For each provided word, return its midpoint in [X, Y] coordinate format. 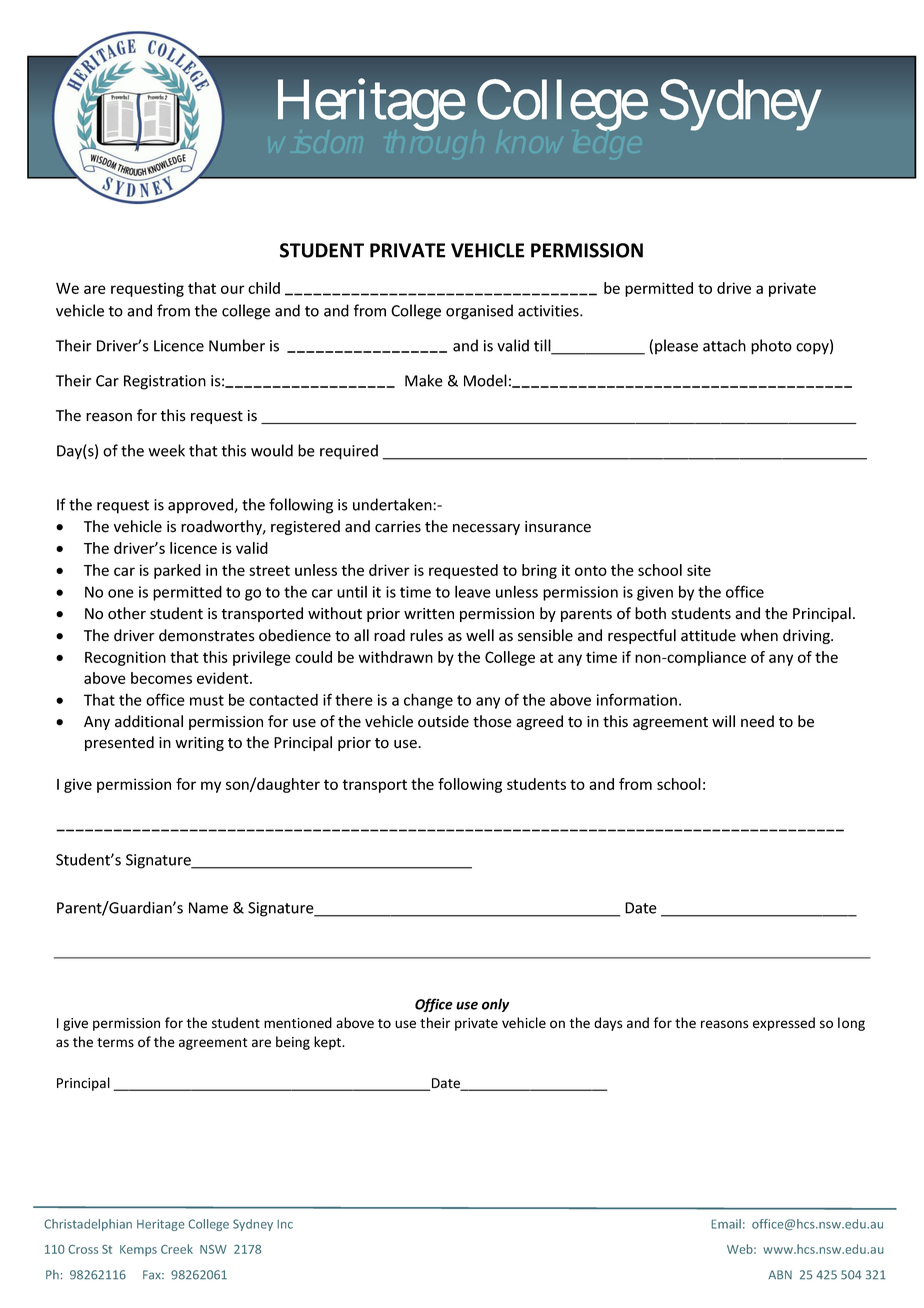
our [233, 289]
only [495, 1005]
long [851, 1024]
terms [115, 1043]
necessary [486, 529]
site [699, 570]
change [428, 701]
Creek [177, 1249]
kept [329, 1043]
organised [479, 312]
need [757, 721]
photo [771, 347]
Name [208, 908]
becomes [161, 678]
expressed [784, 1024]
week [166, 450]
